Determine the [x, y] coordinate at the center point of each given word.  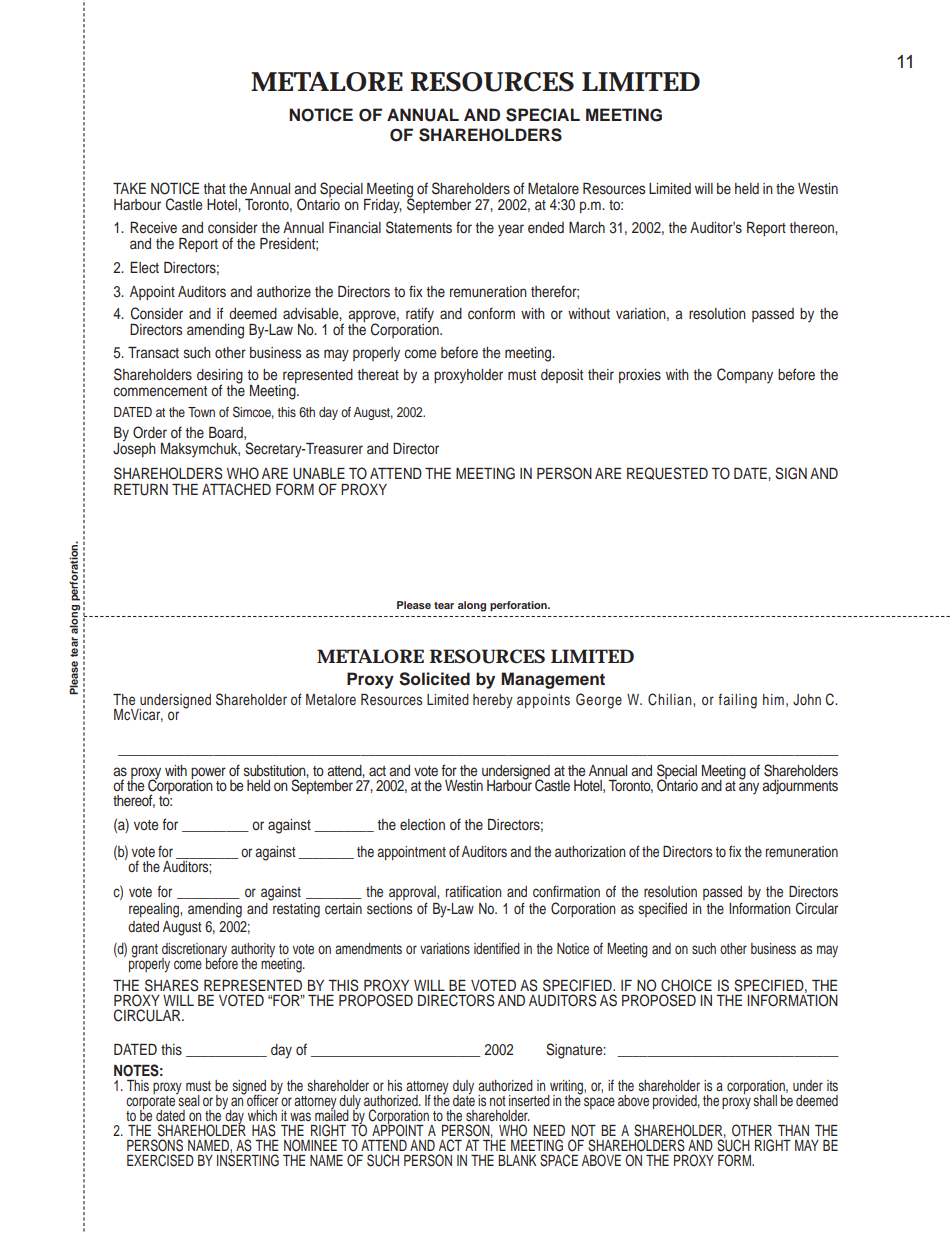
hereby [493, 701]
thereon [812, 227]
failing [737, 701]
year [511, 230]
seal [188, 1099]
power [208, 774]
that [214, 188]
